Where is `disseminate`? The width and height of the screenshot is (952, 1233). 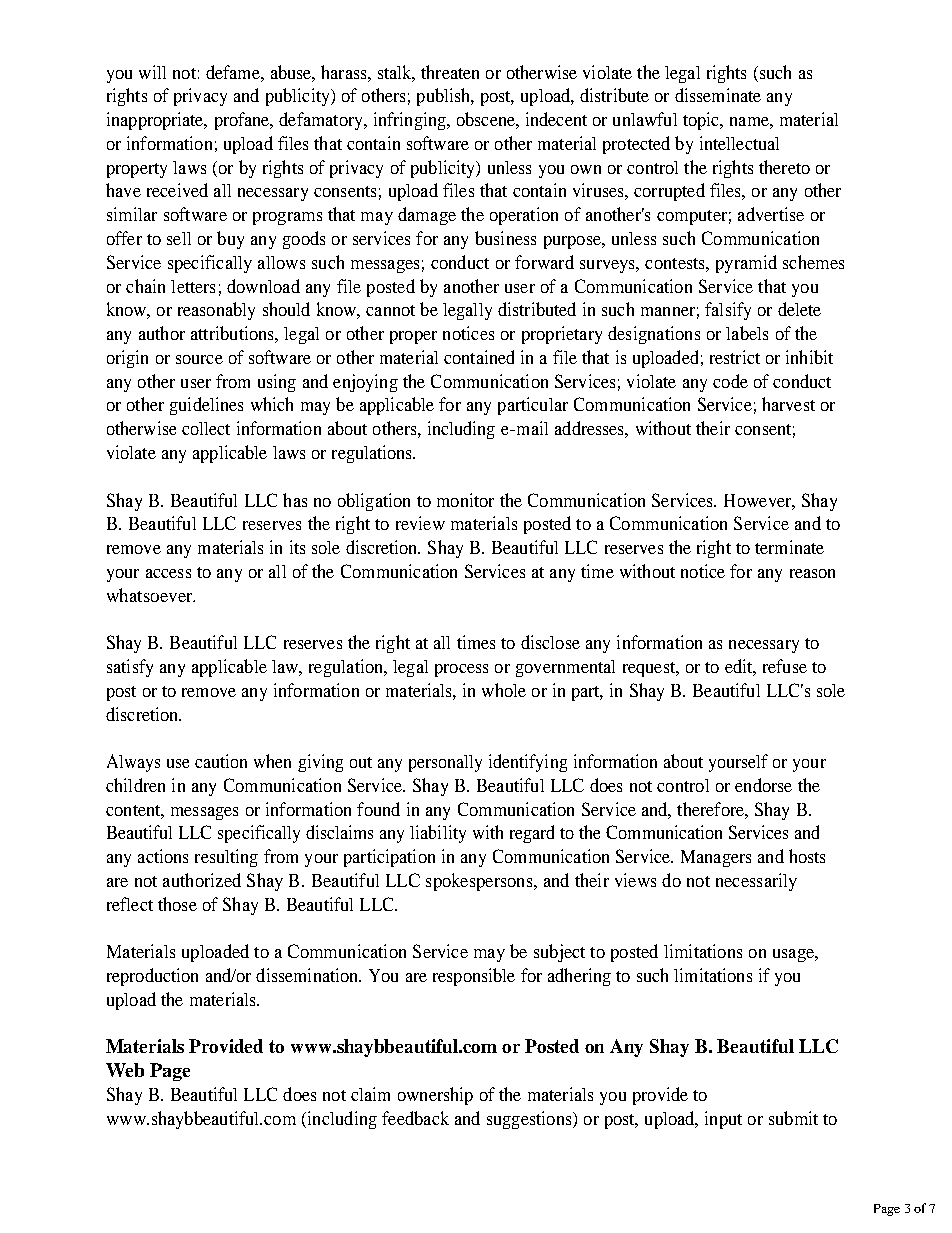 disseminate is located at coordinates (718, 95).
